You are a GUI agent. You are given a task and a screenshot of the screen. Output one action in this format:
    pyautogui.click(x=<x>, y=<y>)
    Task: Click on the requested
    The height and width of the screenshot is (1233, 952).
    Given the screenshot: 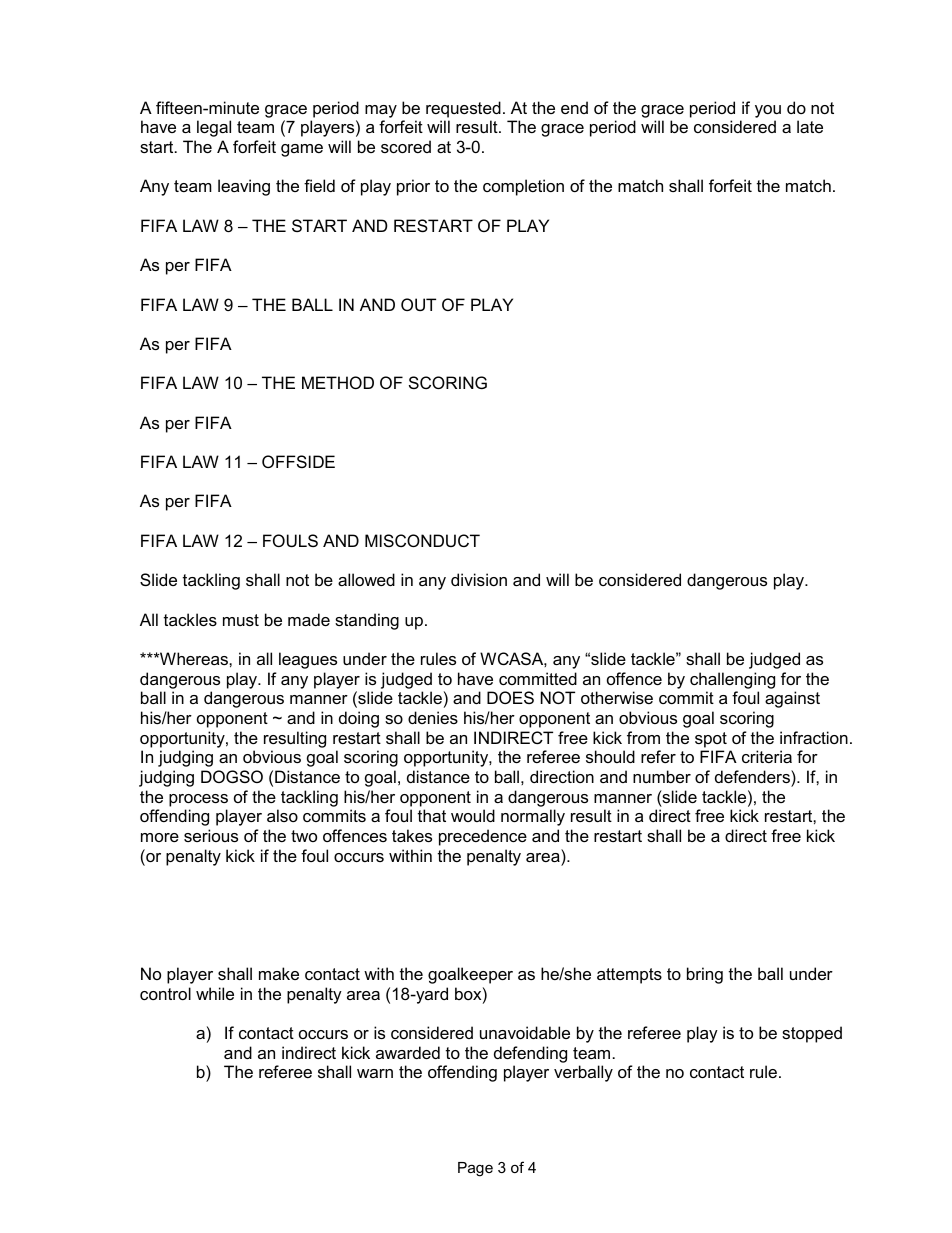 What is the action you would take?
    pyautogui.click(x=463, y=109)
